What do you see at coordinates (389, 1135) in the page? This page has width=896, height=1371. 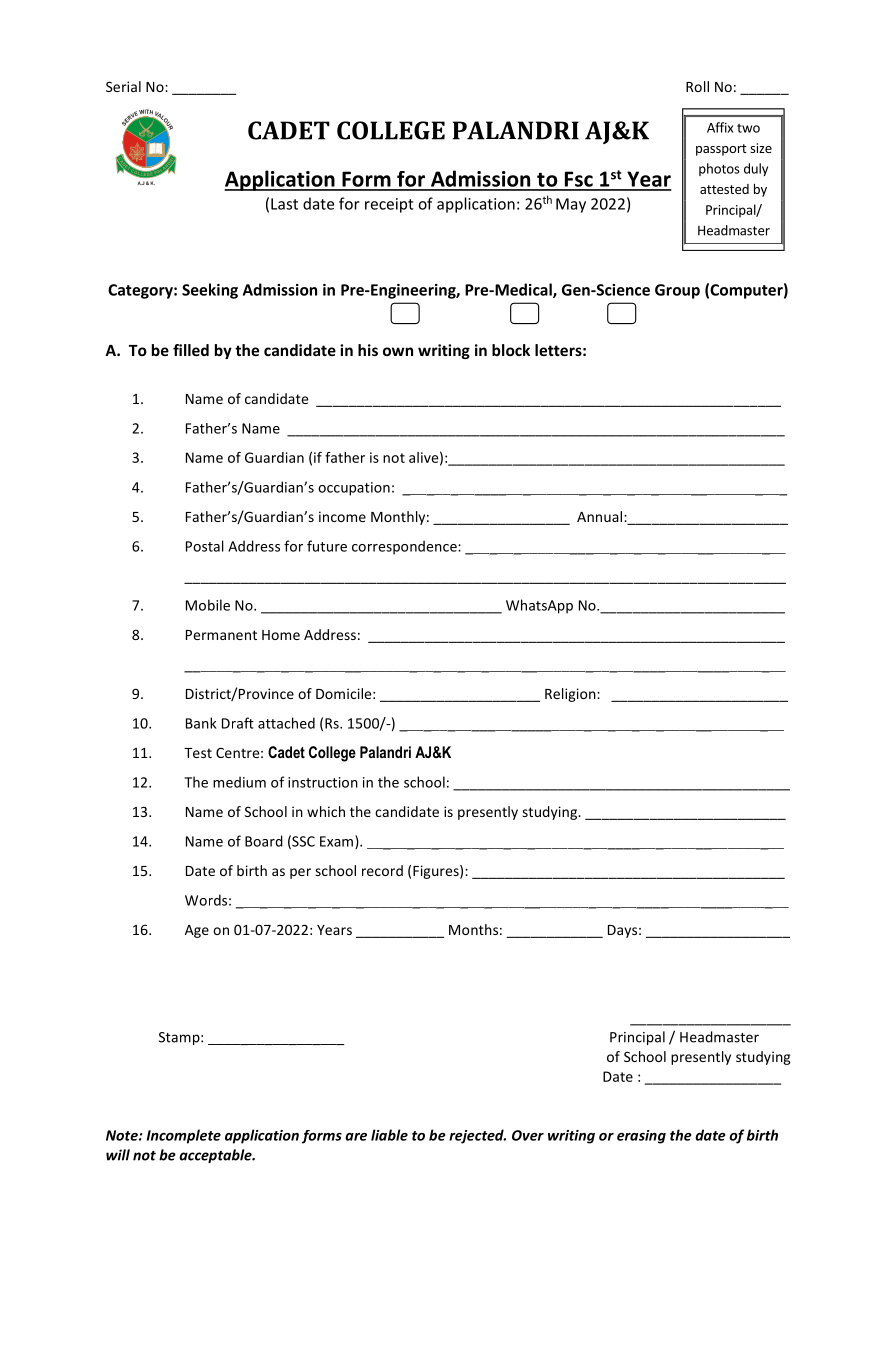 I see `liable` at bounding box center [389, 1135].
